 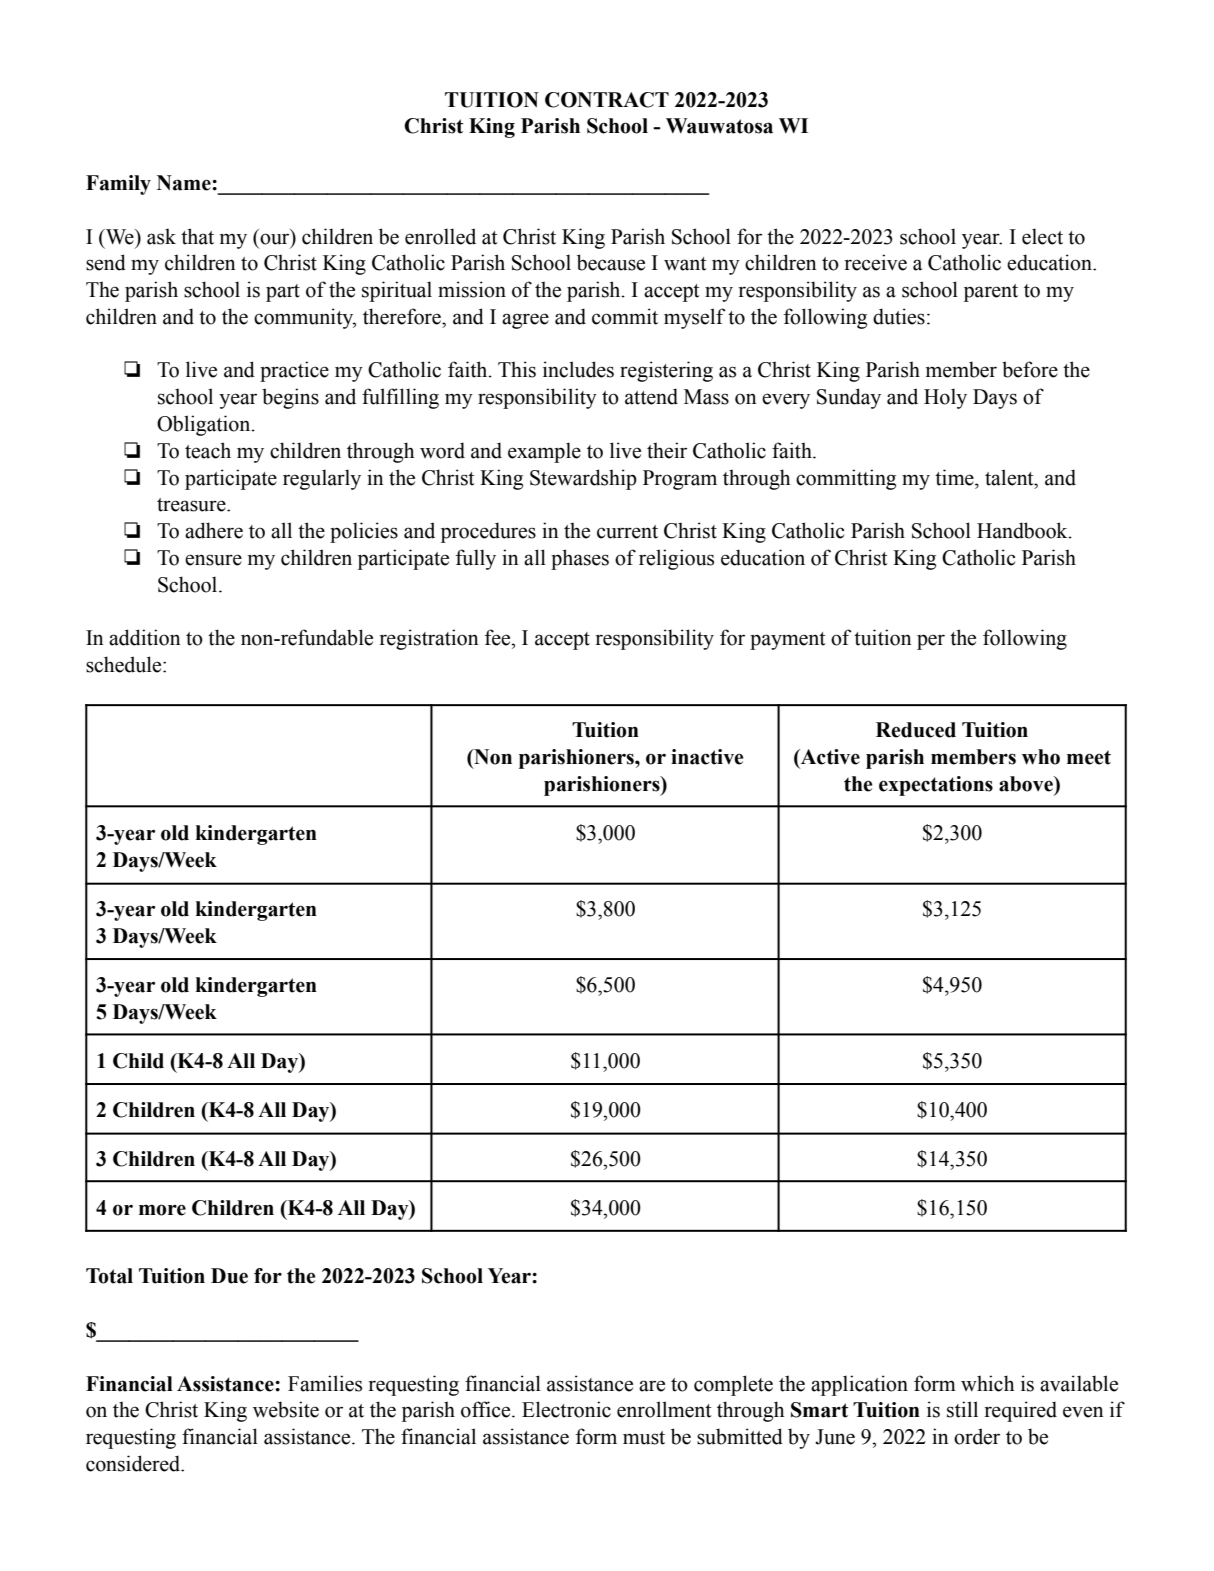 What do you see at coordinates (208, 450) in the document?
I see `teach` at bounding box center [208, 450].
